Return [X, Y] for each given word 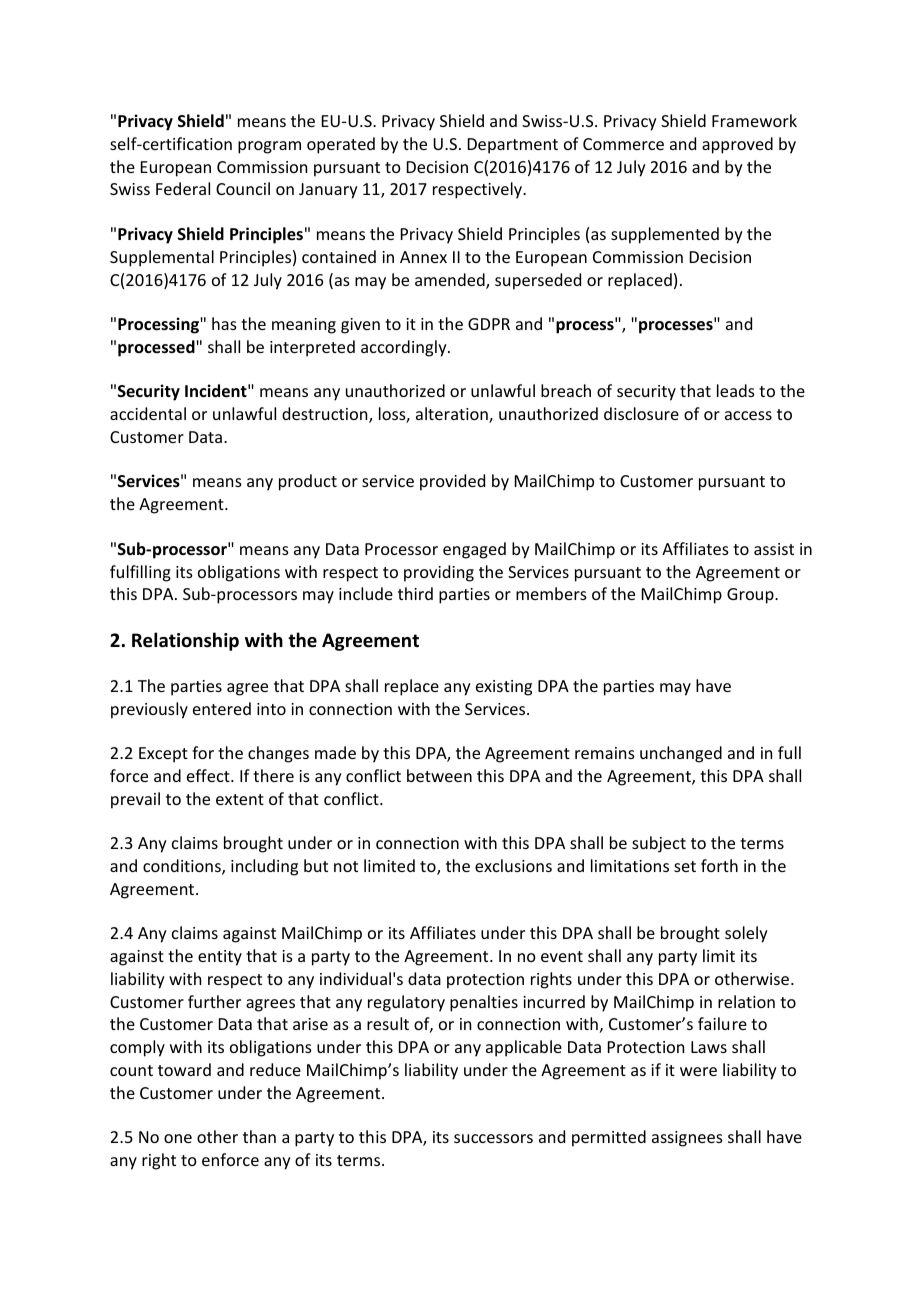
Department [513, 146]
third [415, 593]
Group [751, 596]
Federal [183, 188]
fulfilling [140, 573]
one [178, 1138]
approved [737, 145]
